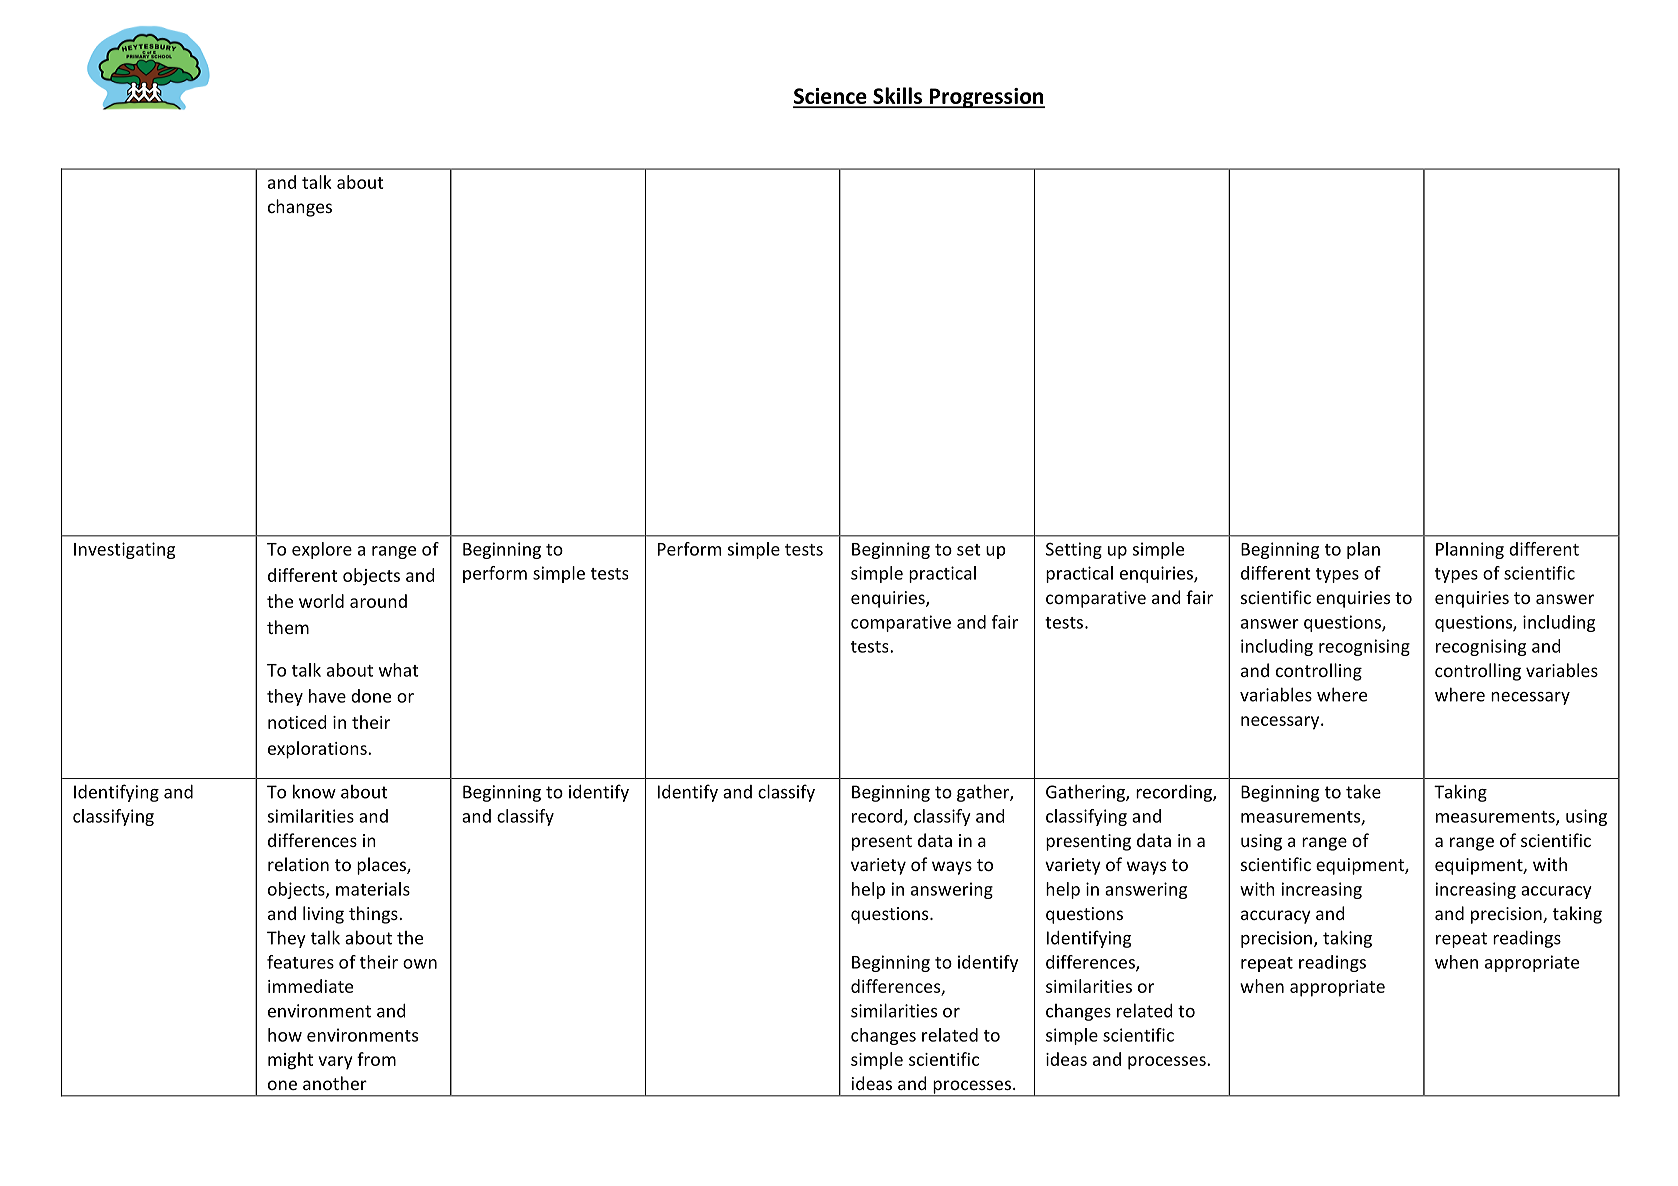 The height and width of the document is (1186, 1678). I want to click on explore, so click(322, 550).
